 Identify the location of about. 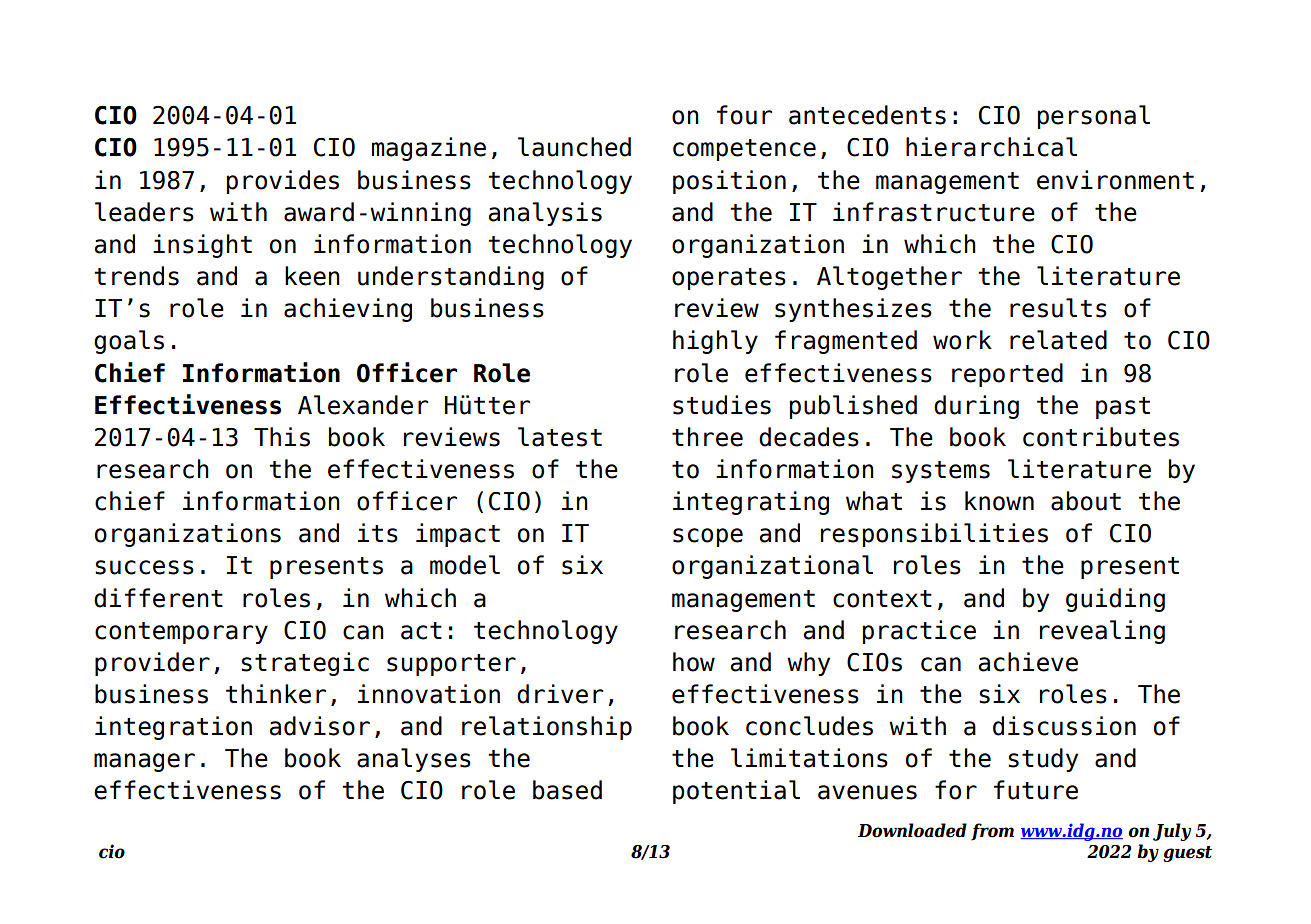
(1086, 501).
